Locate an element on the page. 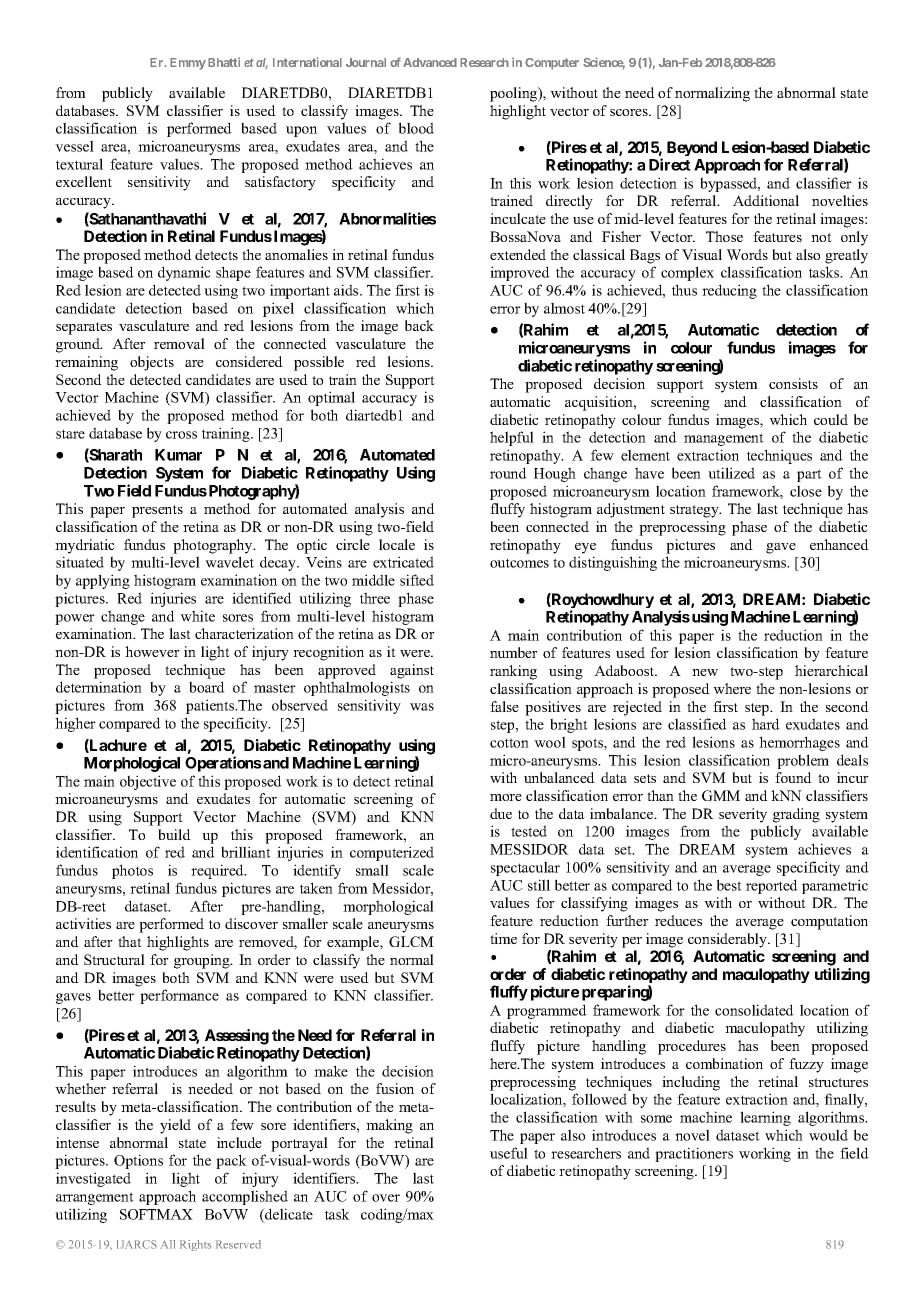  consists is located at coordinates (793, 383).
